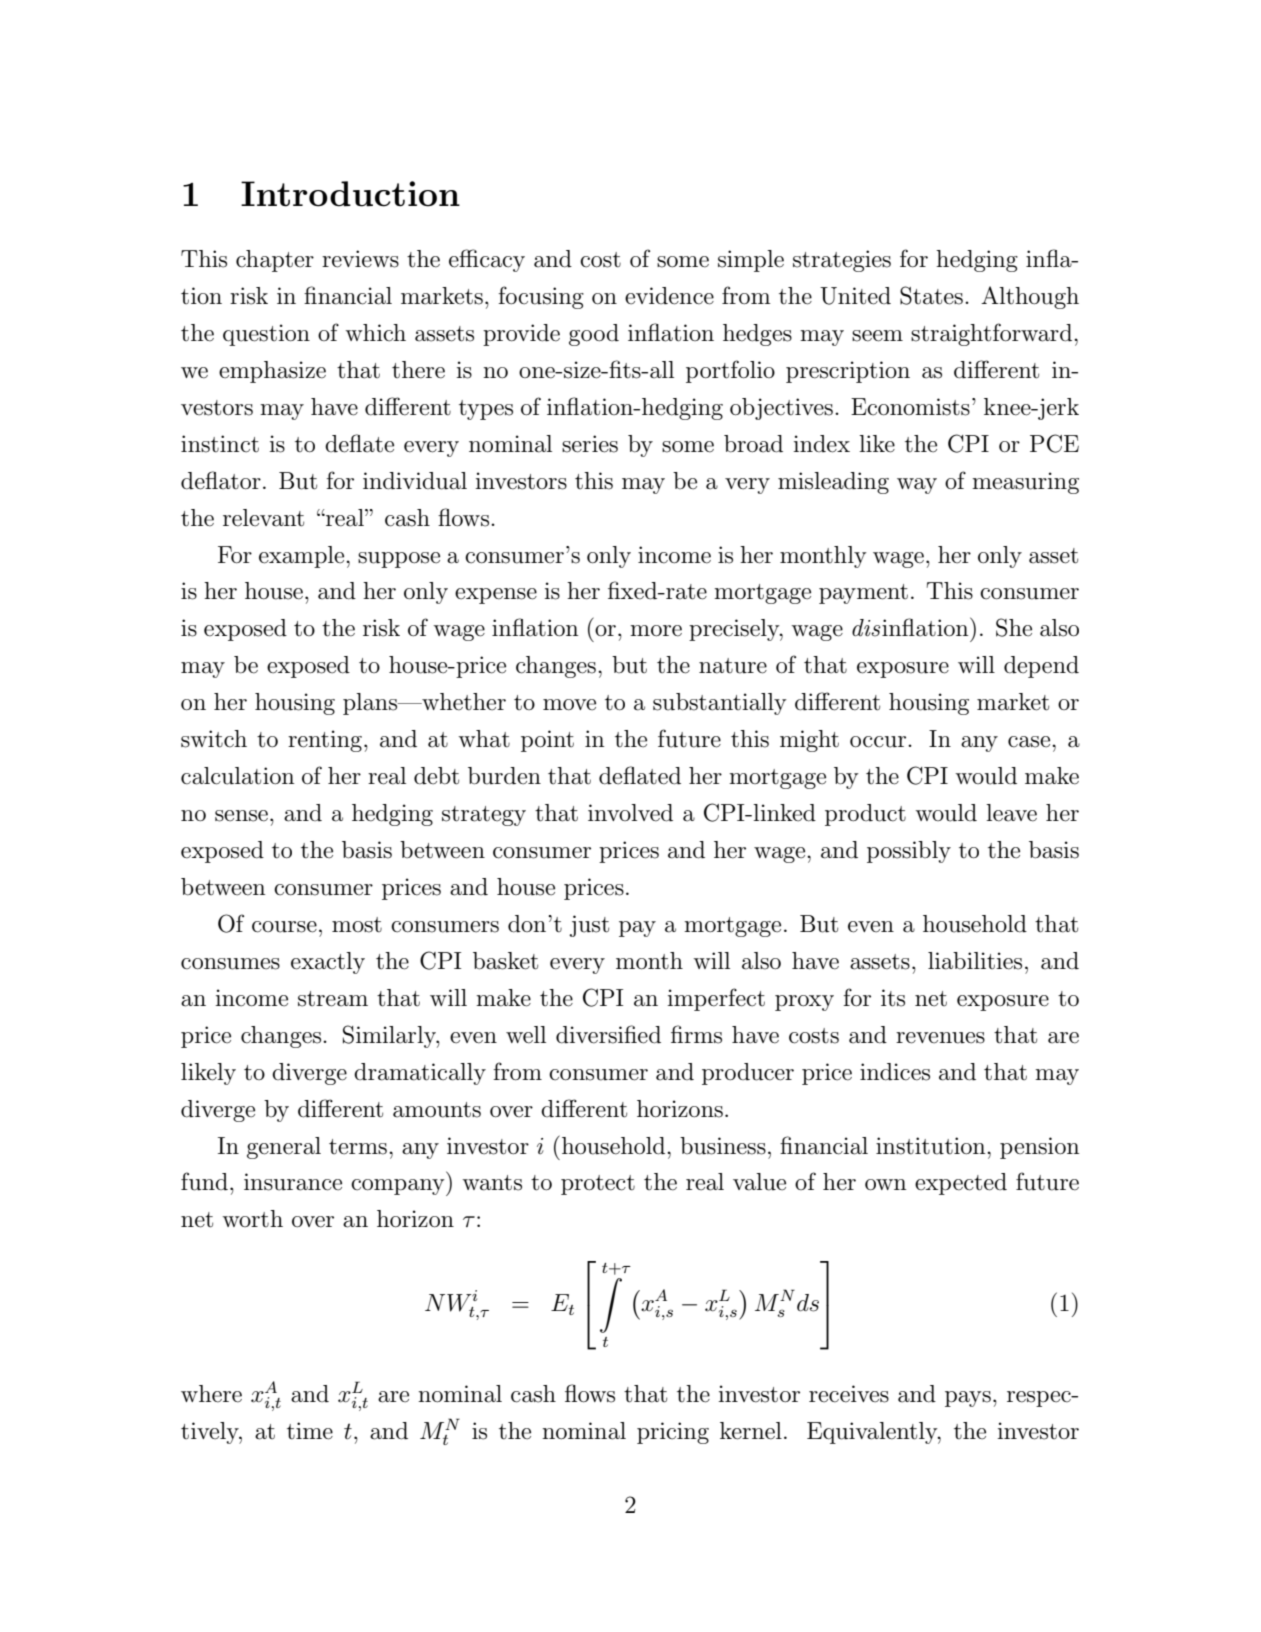 The image size is (1261, 1632). Describe the element at coordinates (310, 1431) in the image. I see `time` at that location.
